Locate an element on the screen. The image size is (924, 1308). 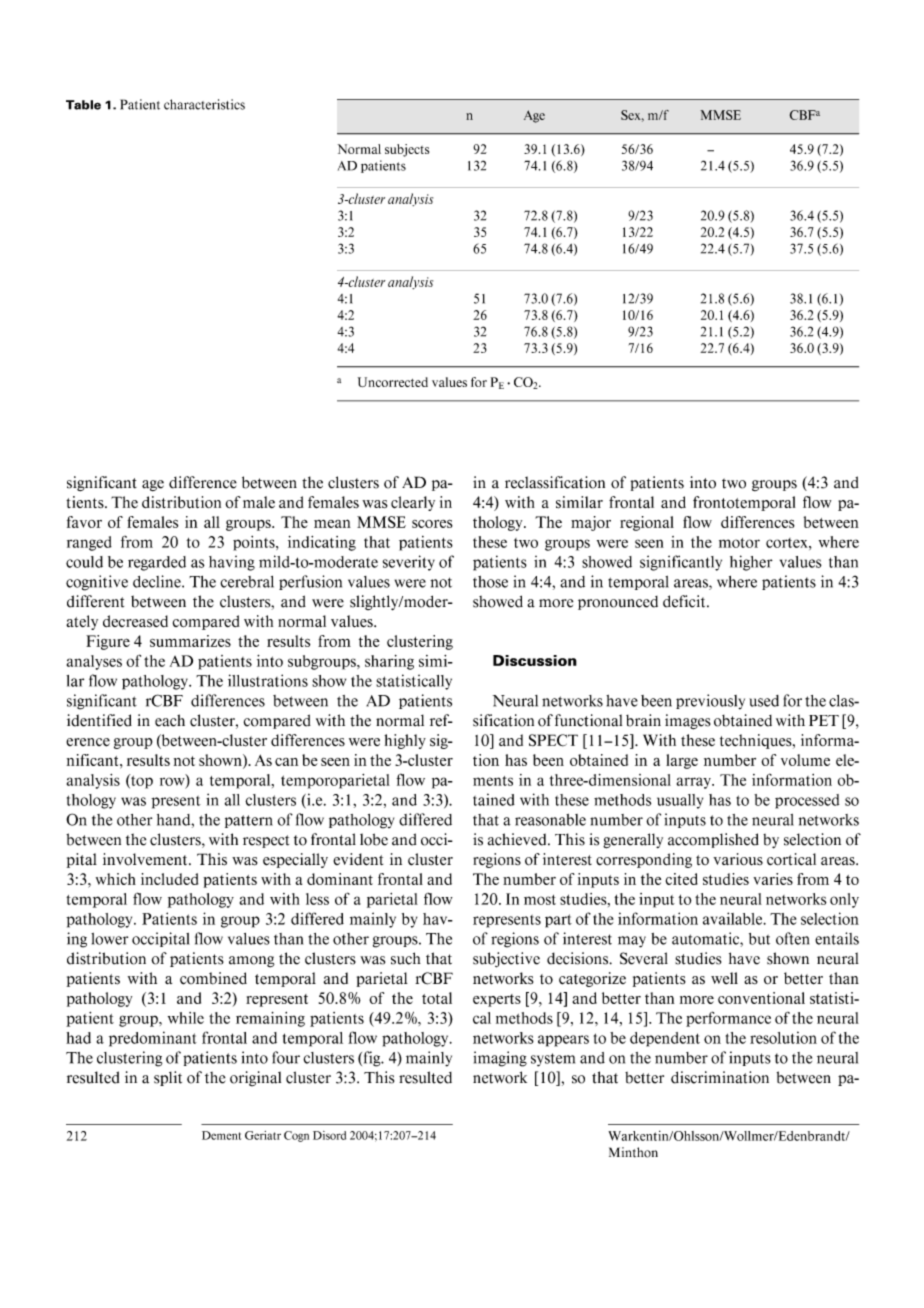
subjects is located at coordinates (407, 150).
